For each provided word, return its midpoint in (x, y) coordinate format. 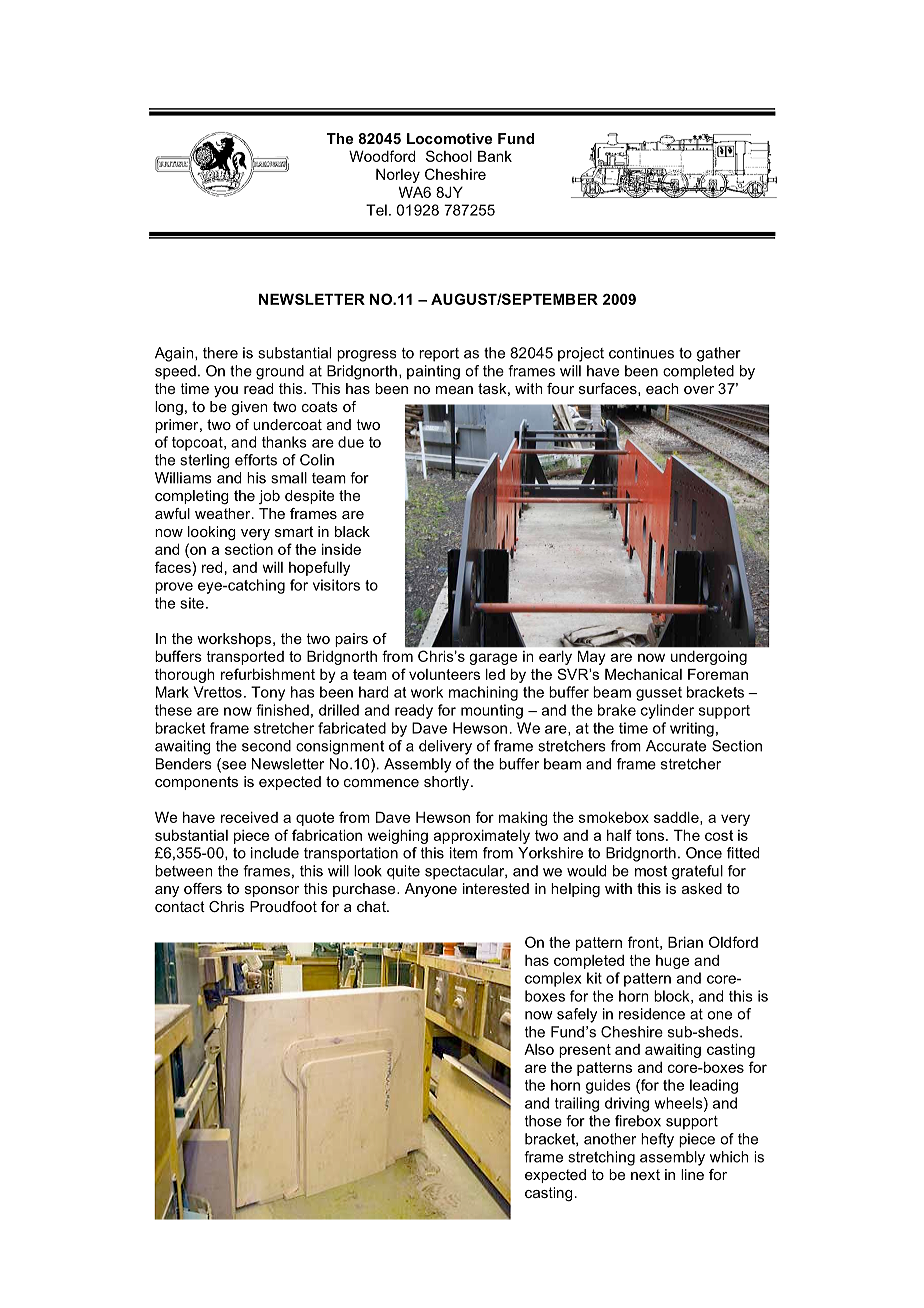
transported (245, 658)
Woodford (382, 156)
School (449, 156)
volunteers (444, 674)
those (543, 1121)
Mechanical (643, 674)
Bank (495, 156)
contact (180, 906)
